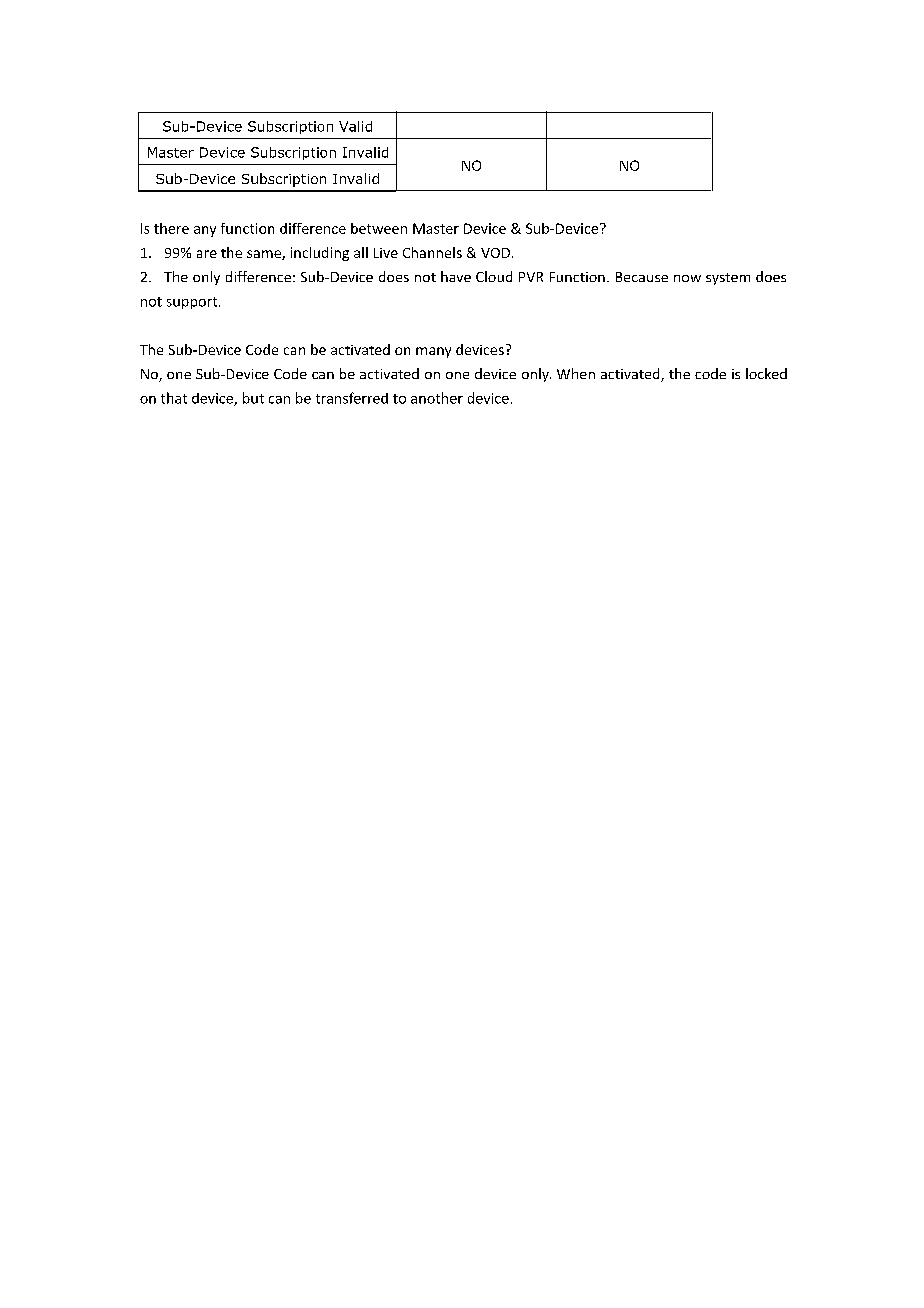 Image resolution: width=924 pixels, height=1308 pixels. What do you see at coordinates (193, 303) in the screenshot?
I see `support` at bounding box center [193, 303].
